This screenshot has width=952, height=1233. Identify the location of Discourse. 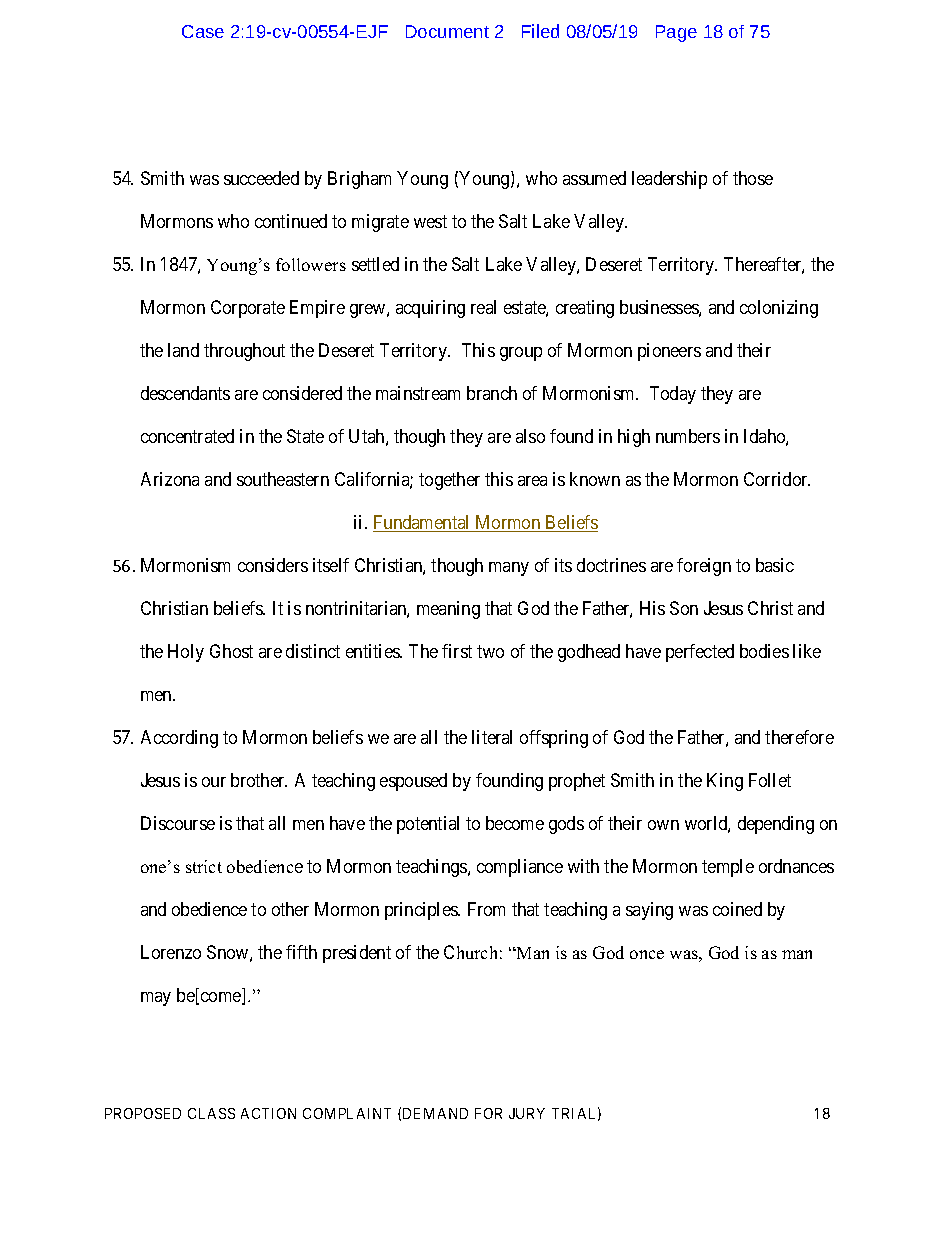
(178, 823).
